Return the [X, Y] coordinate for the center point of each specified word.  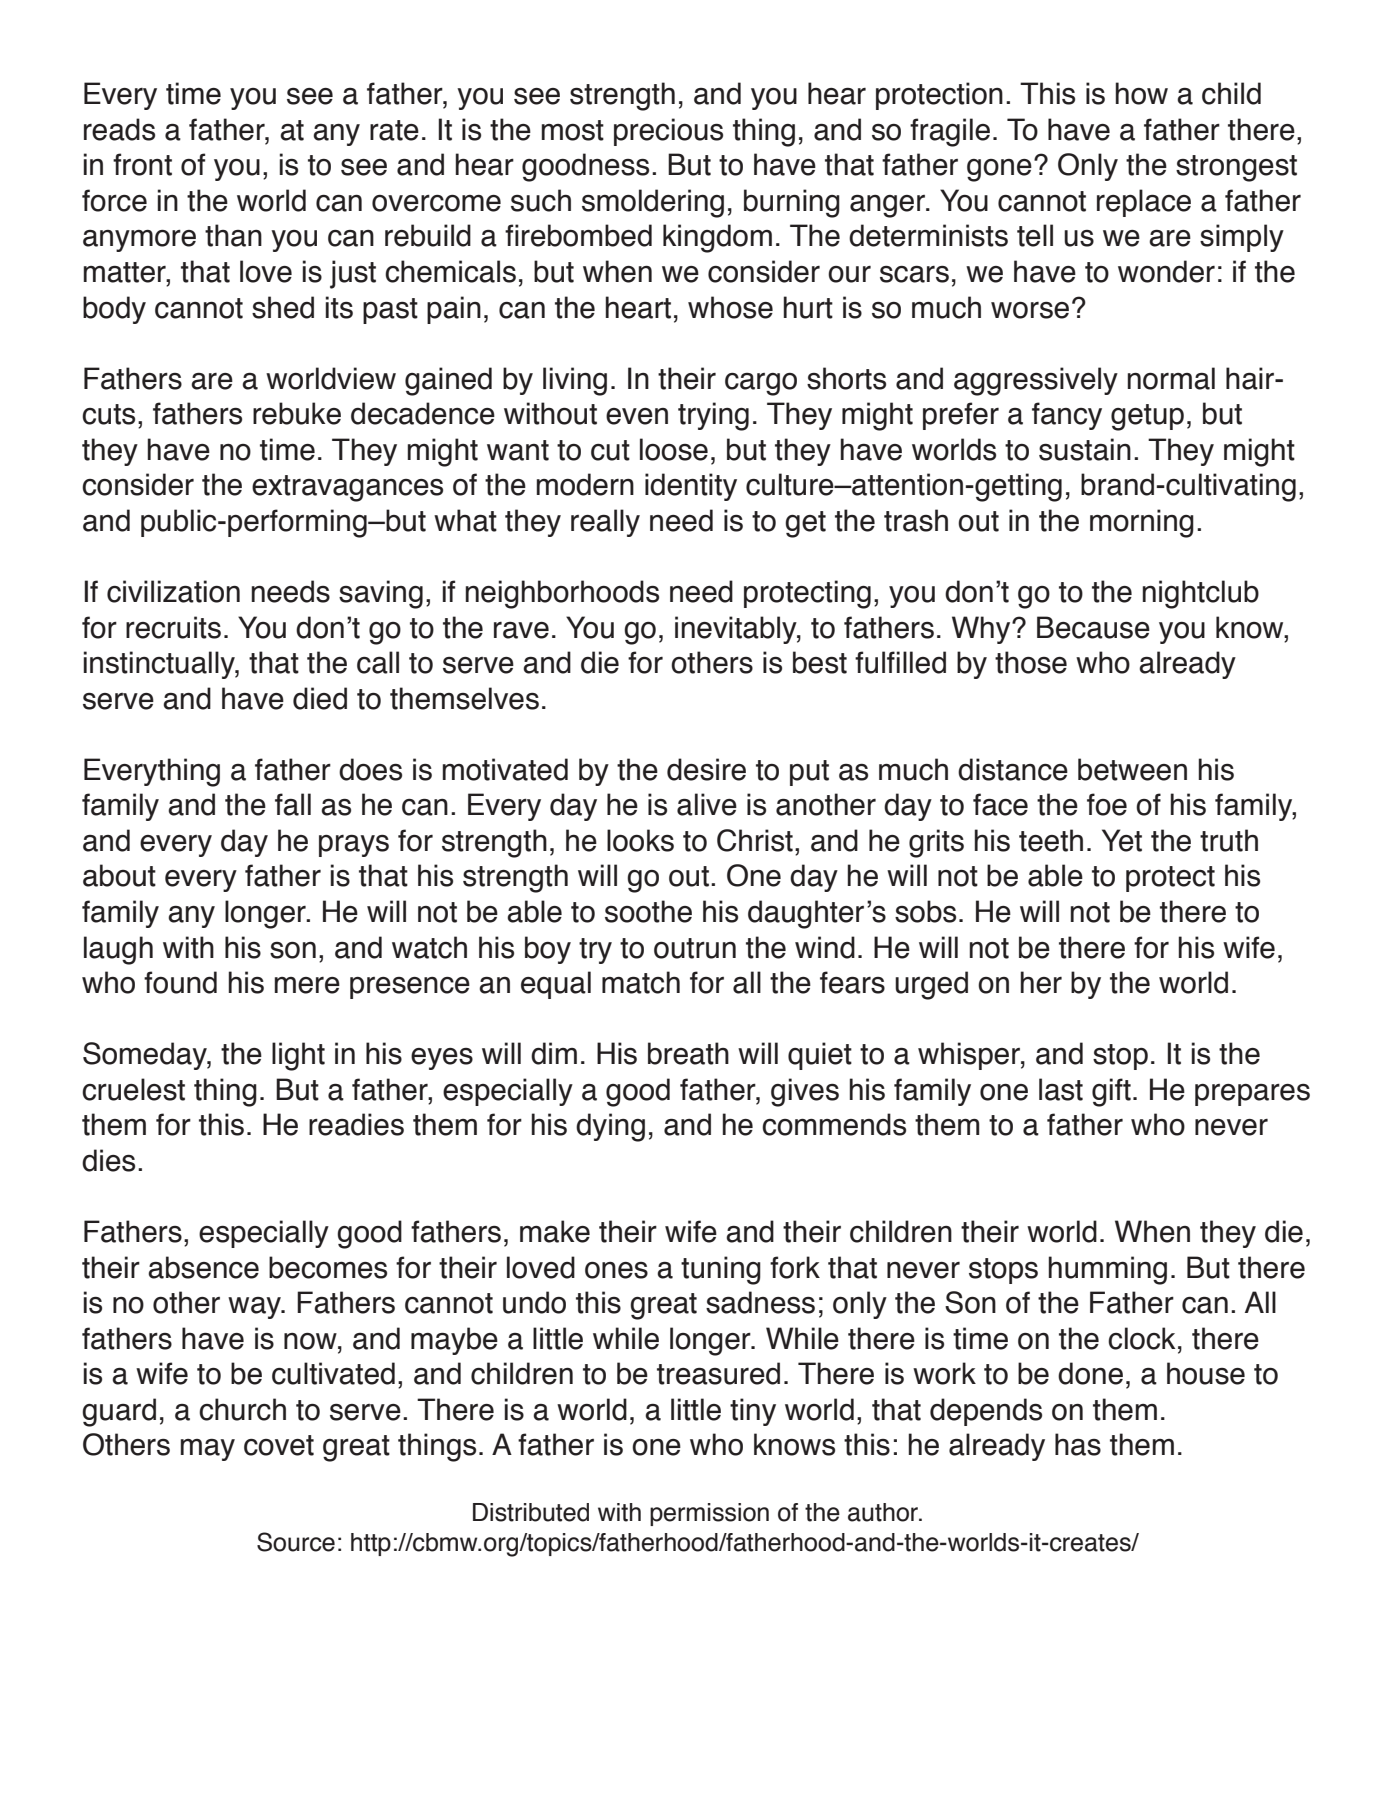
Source [296, 1542]
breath [688, 1053]
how [1142, 93]
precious [668, 132]
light [298, 1056]
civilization [173, 591]
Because [1093, 627]
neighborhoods [562, 594]
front [142, 164]
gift [1111, 1092]
